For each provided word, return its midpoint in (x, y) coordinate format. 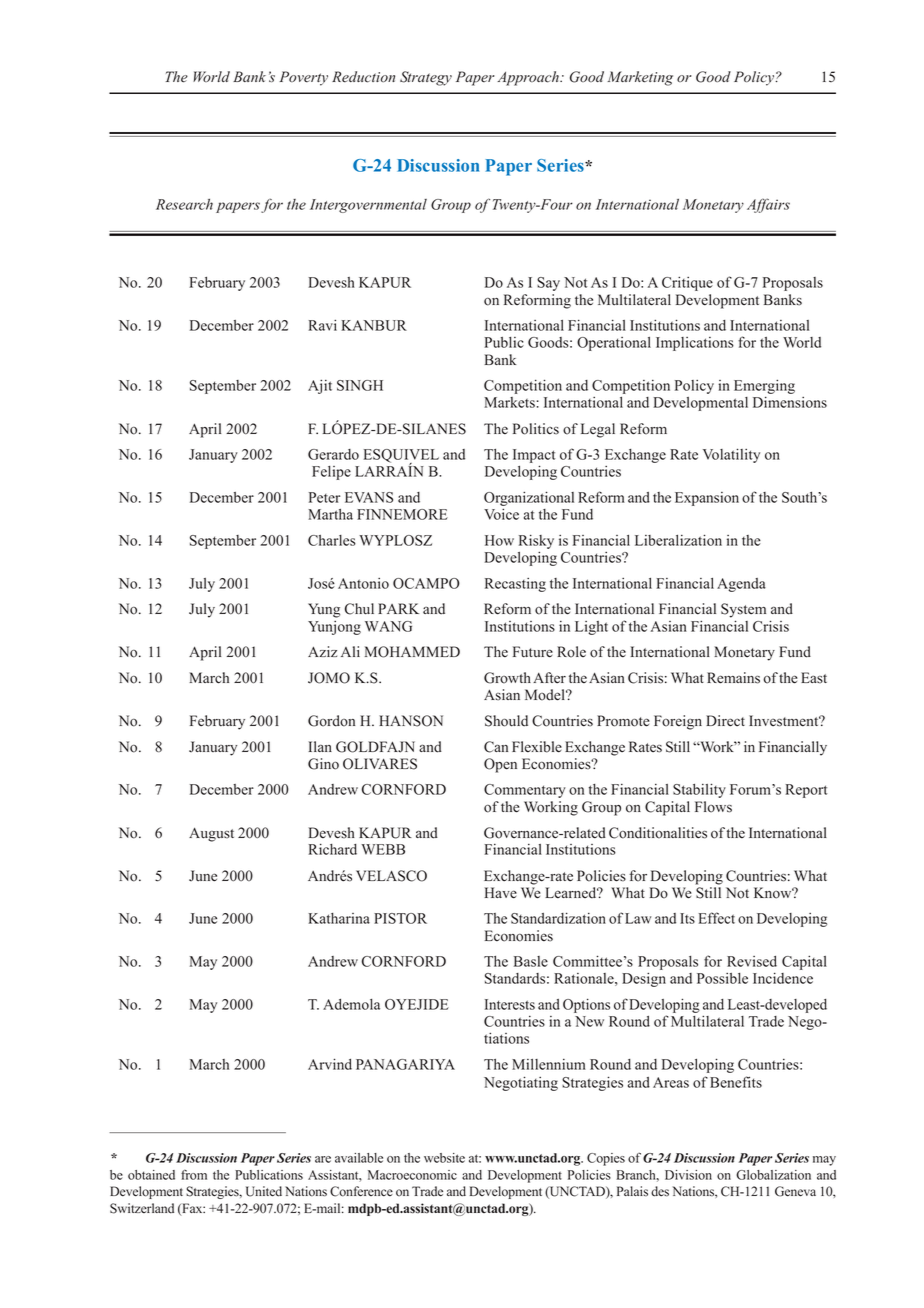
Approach (529, 78)
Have (500, 893)
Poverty (303, 78)
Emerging (764, 388)
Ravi (322, 325)
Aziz (322, 651)
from (194, 1175)
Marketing (640, 78)
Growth (507, 678)
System (743, 610)
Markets (509, 402)
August (211, 834)
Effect (717, 918)
